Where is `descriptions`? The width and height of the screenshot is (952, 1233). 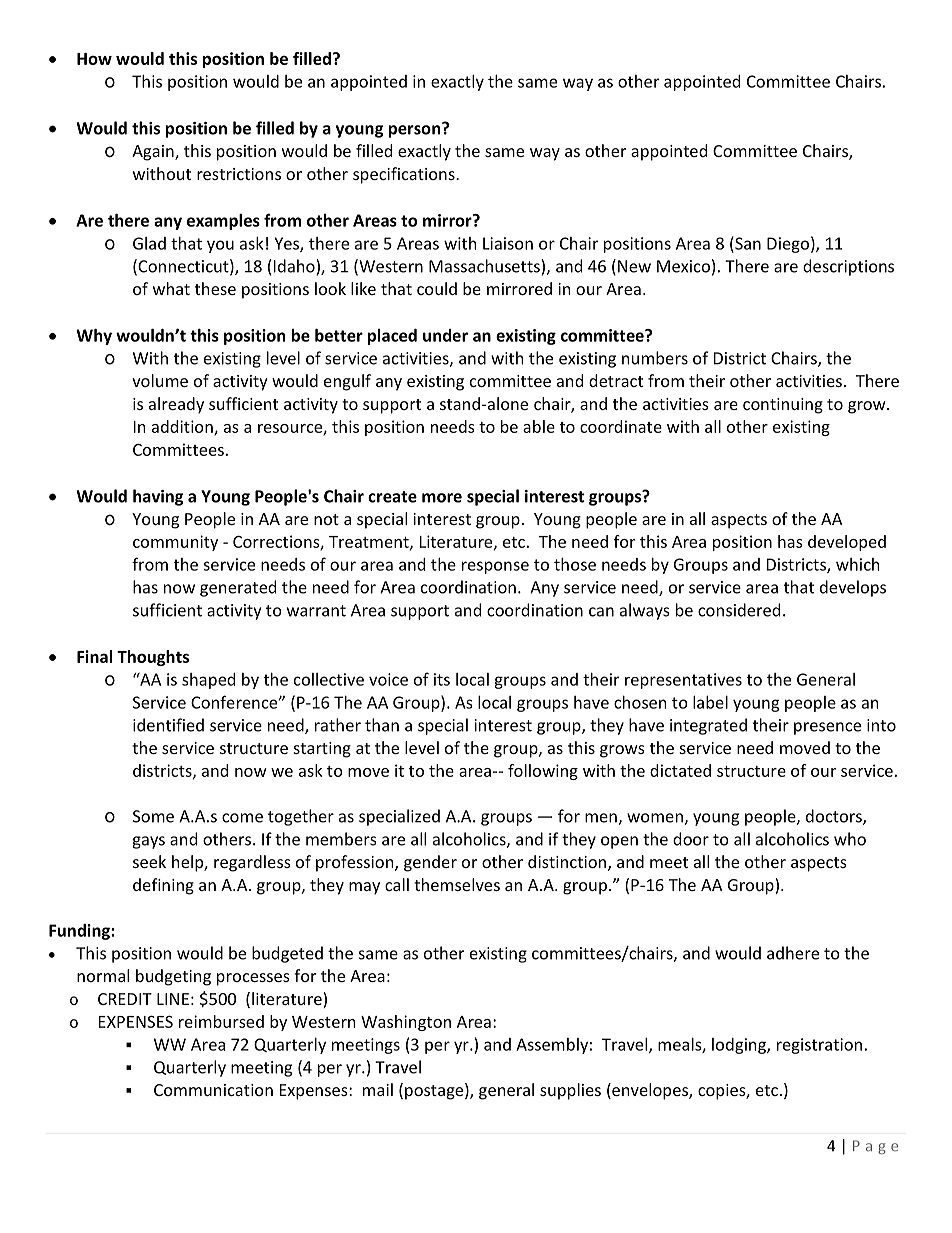
descriptions is located at coordinates (848, 267).
